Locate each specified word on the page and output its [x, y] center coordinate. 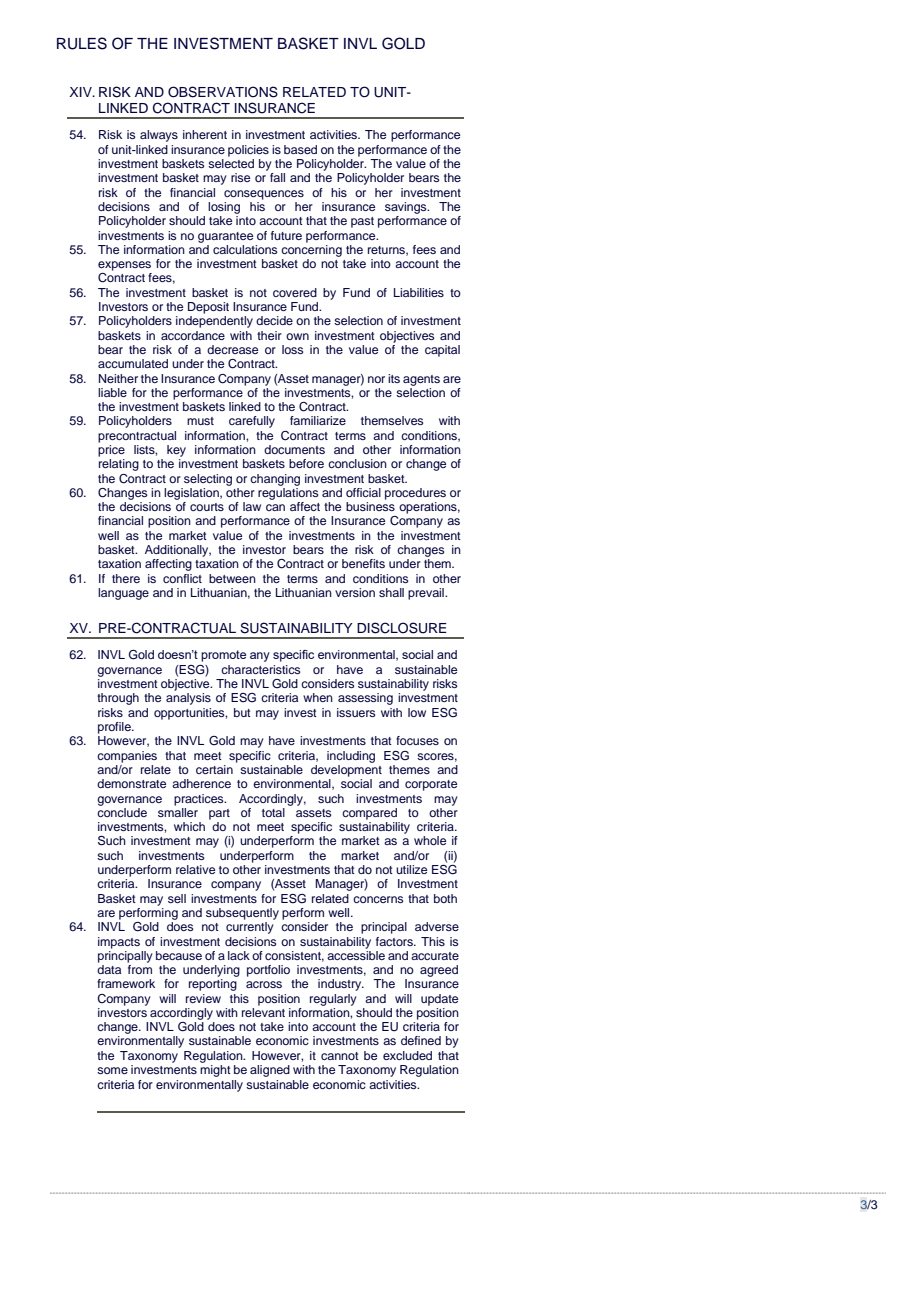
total [273, 812]
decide [274, 320]
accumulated [133, 363]
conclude [122, 811]
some [112, 1070]
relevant [263, 1012]
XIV [82, 92]
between [232, 578]
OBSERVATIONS [223, 92]
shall [391, 592]
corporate [431, 785]
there [126, 578]
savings [407, 208]
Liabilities [419, 292]
